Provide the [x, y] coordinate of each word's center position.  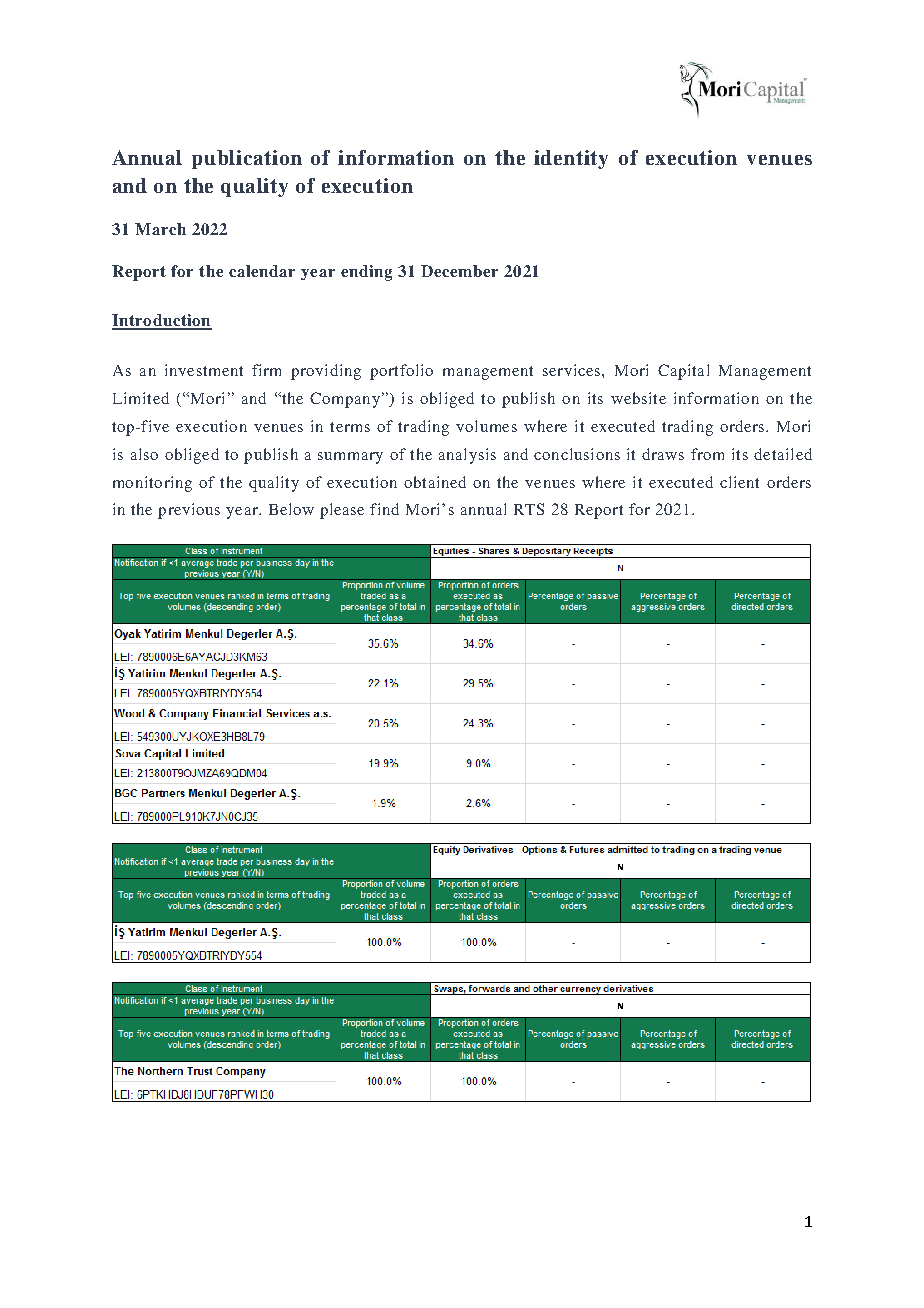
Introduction [162, 321]
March [160, 229]
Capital [683, 372]
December [459, 271]
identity [571, 159]
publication [247, 159]
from [707, 454]
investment [204, 370]
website [638, 398]
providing [326, 372]
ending [366, 273]
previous [189, 511]
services [573, 370]
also [144, 454]
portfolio [401, 372]
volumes [486, 426]
